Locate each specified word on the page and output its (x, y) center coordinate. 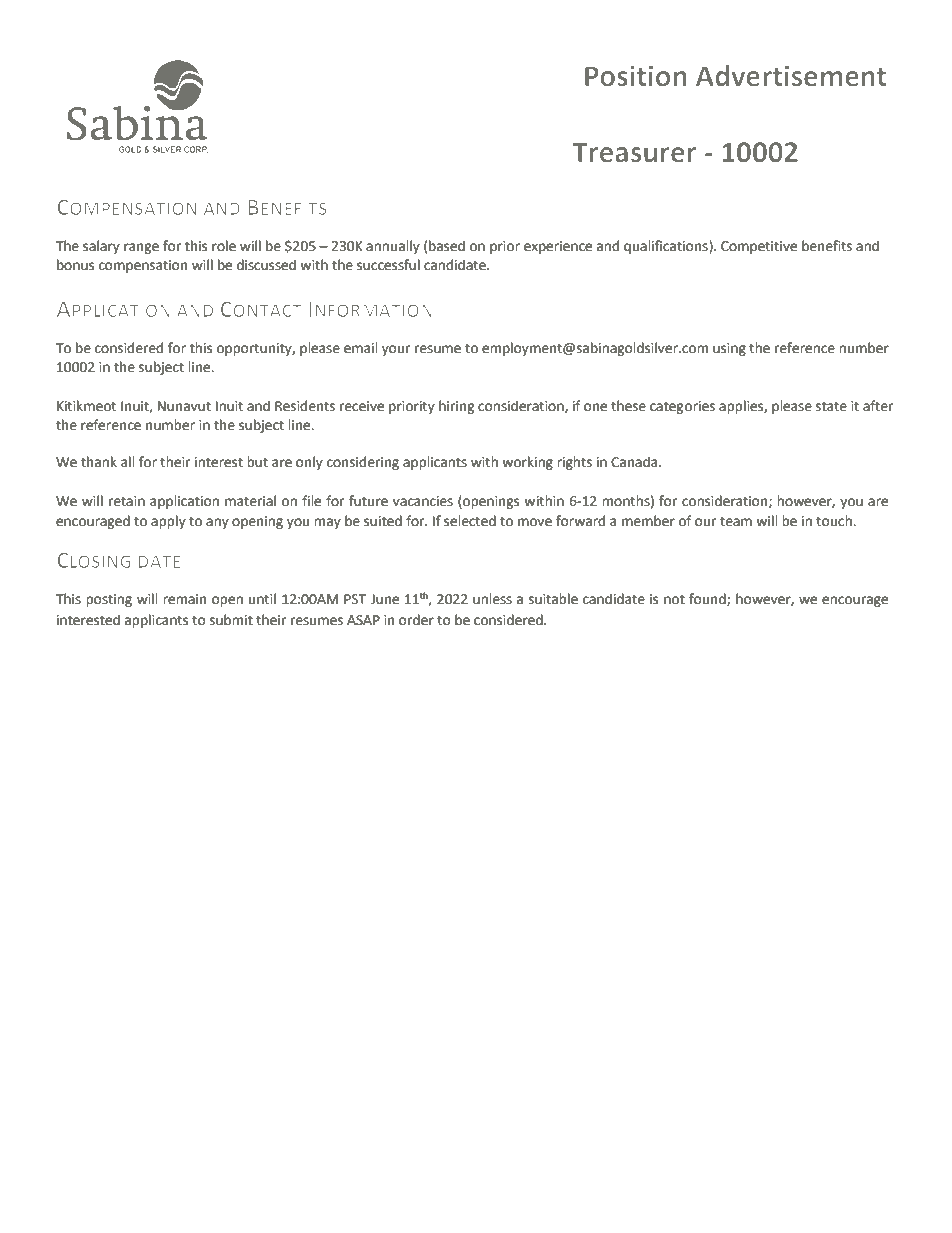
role (224, 246)
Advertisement (791, 75)
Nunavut (184, 406)
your (396, 350)
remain (184, 599)
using (729, 349)
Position (636, 76)
